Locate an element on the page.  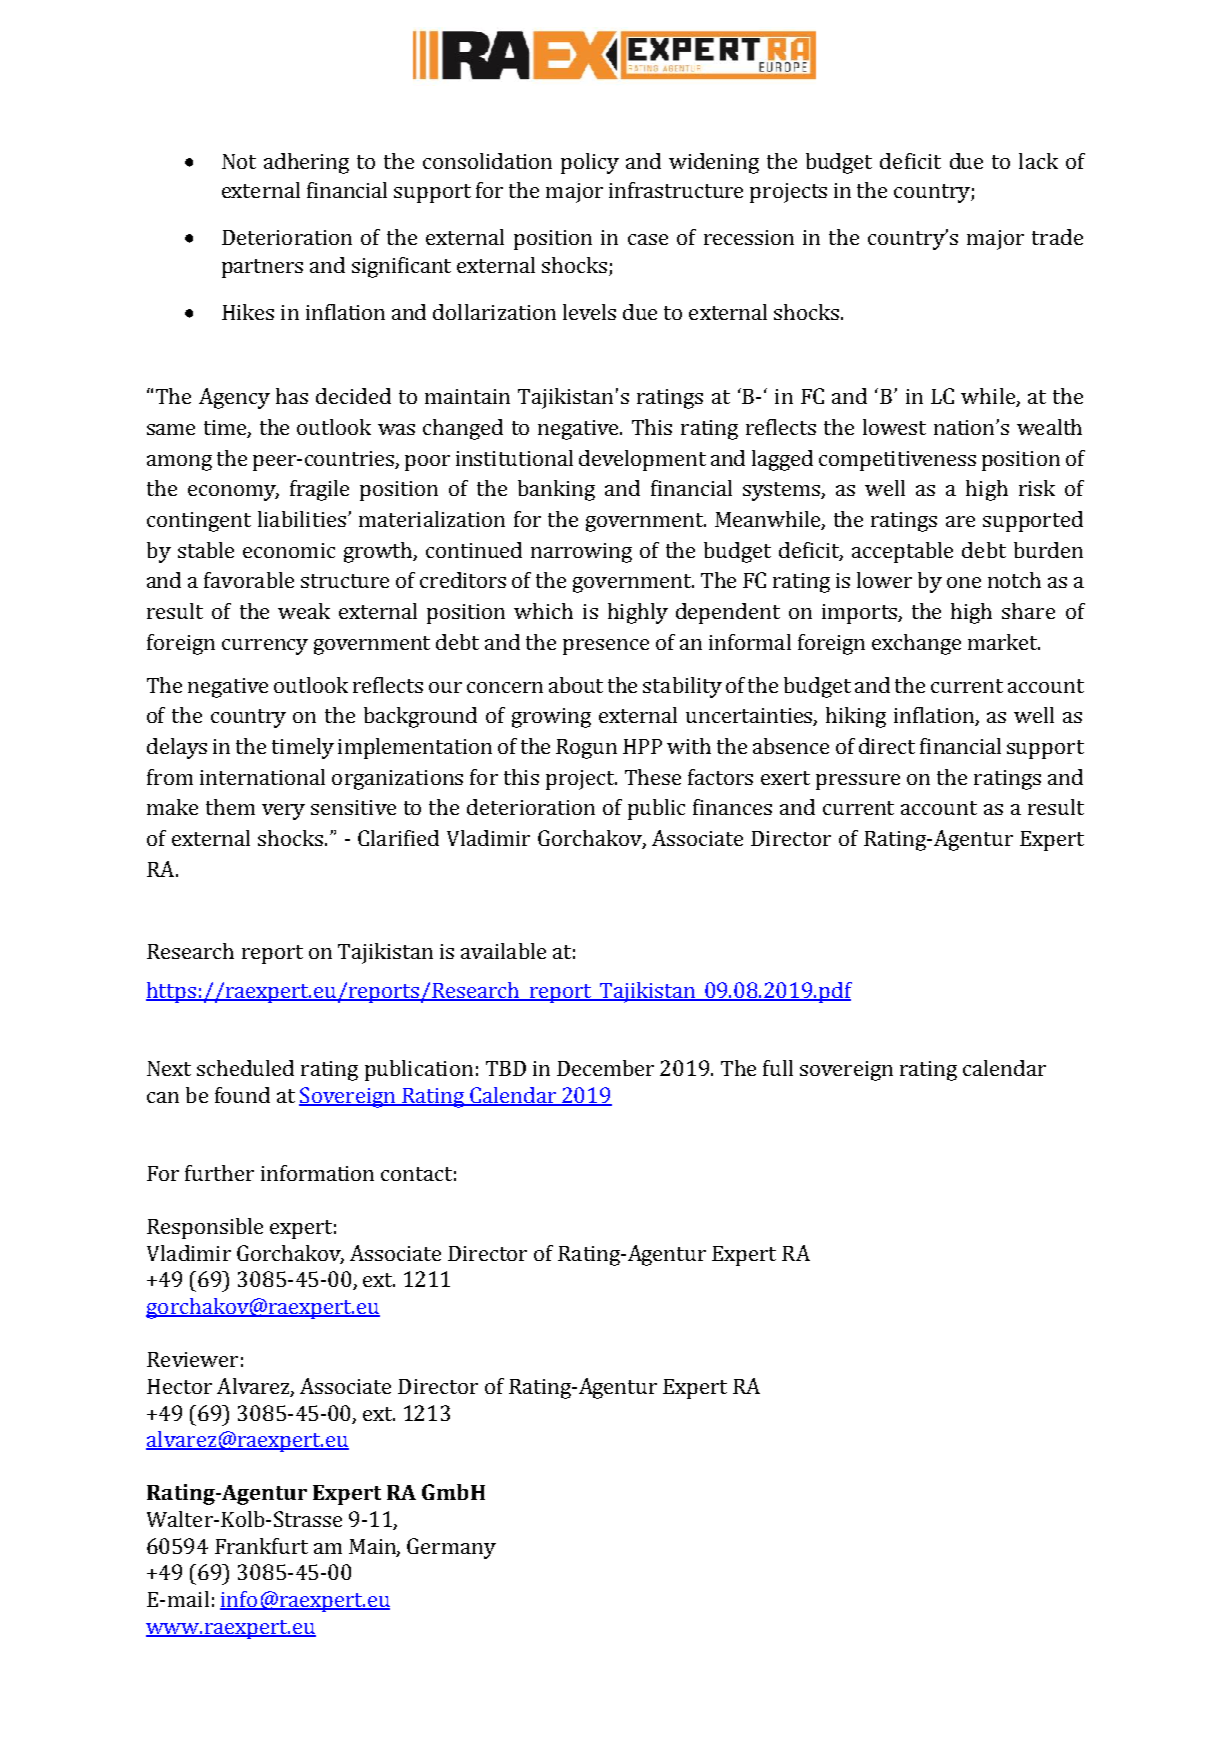
full is located at coordinates (778, 1068).
